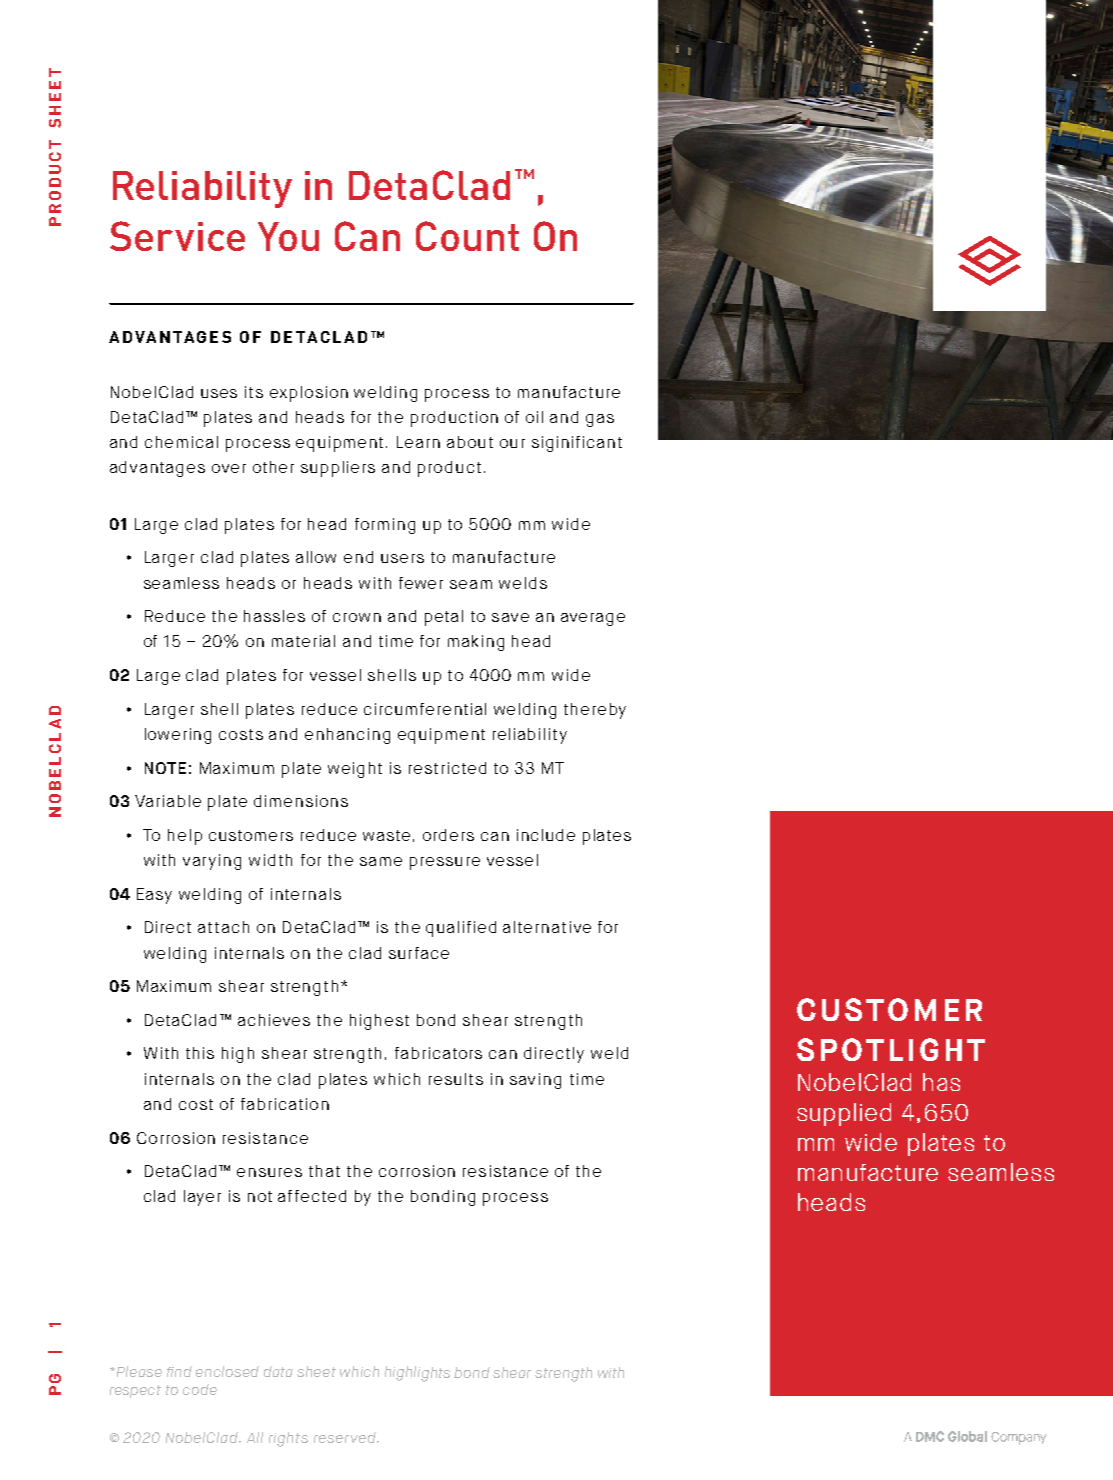 This document has height=1480, width=1113. Describe the element at coordinates (600, 420) in the document. I see `gas` at that location.
